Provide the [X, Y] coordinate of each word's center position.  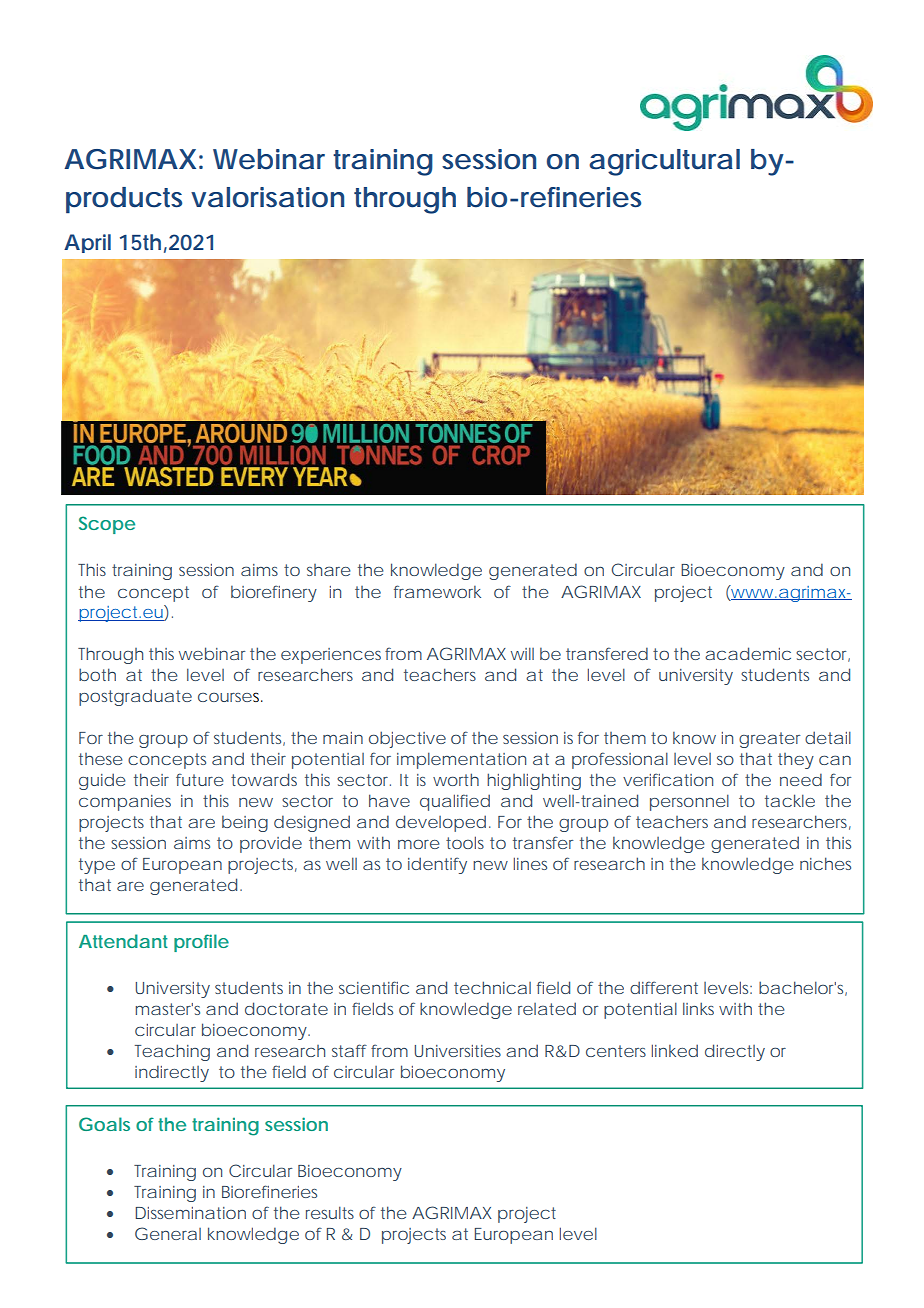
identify [437, 865]
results [330, 1212]
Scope [107, 525]
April [87, 243]
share [329, 570]
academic [748, 653]
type [97, 866]
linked [675, 1050]
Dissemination [190, 1213]
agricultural [664, 162]
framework [437, 591]
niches [825, 863]
